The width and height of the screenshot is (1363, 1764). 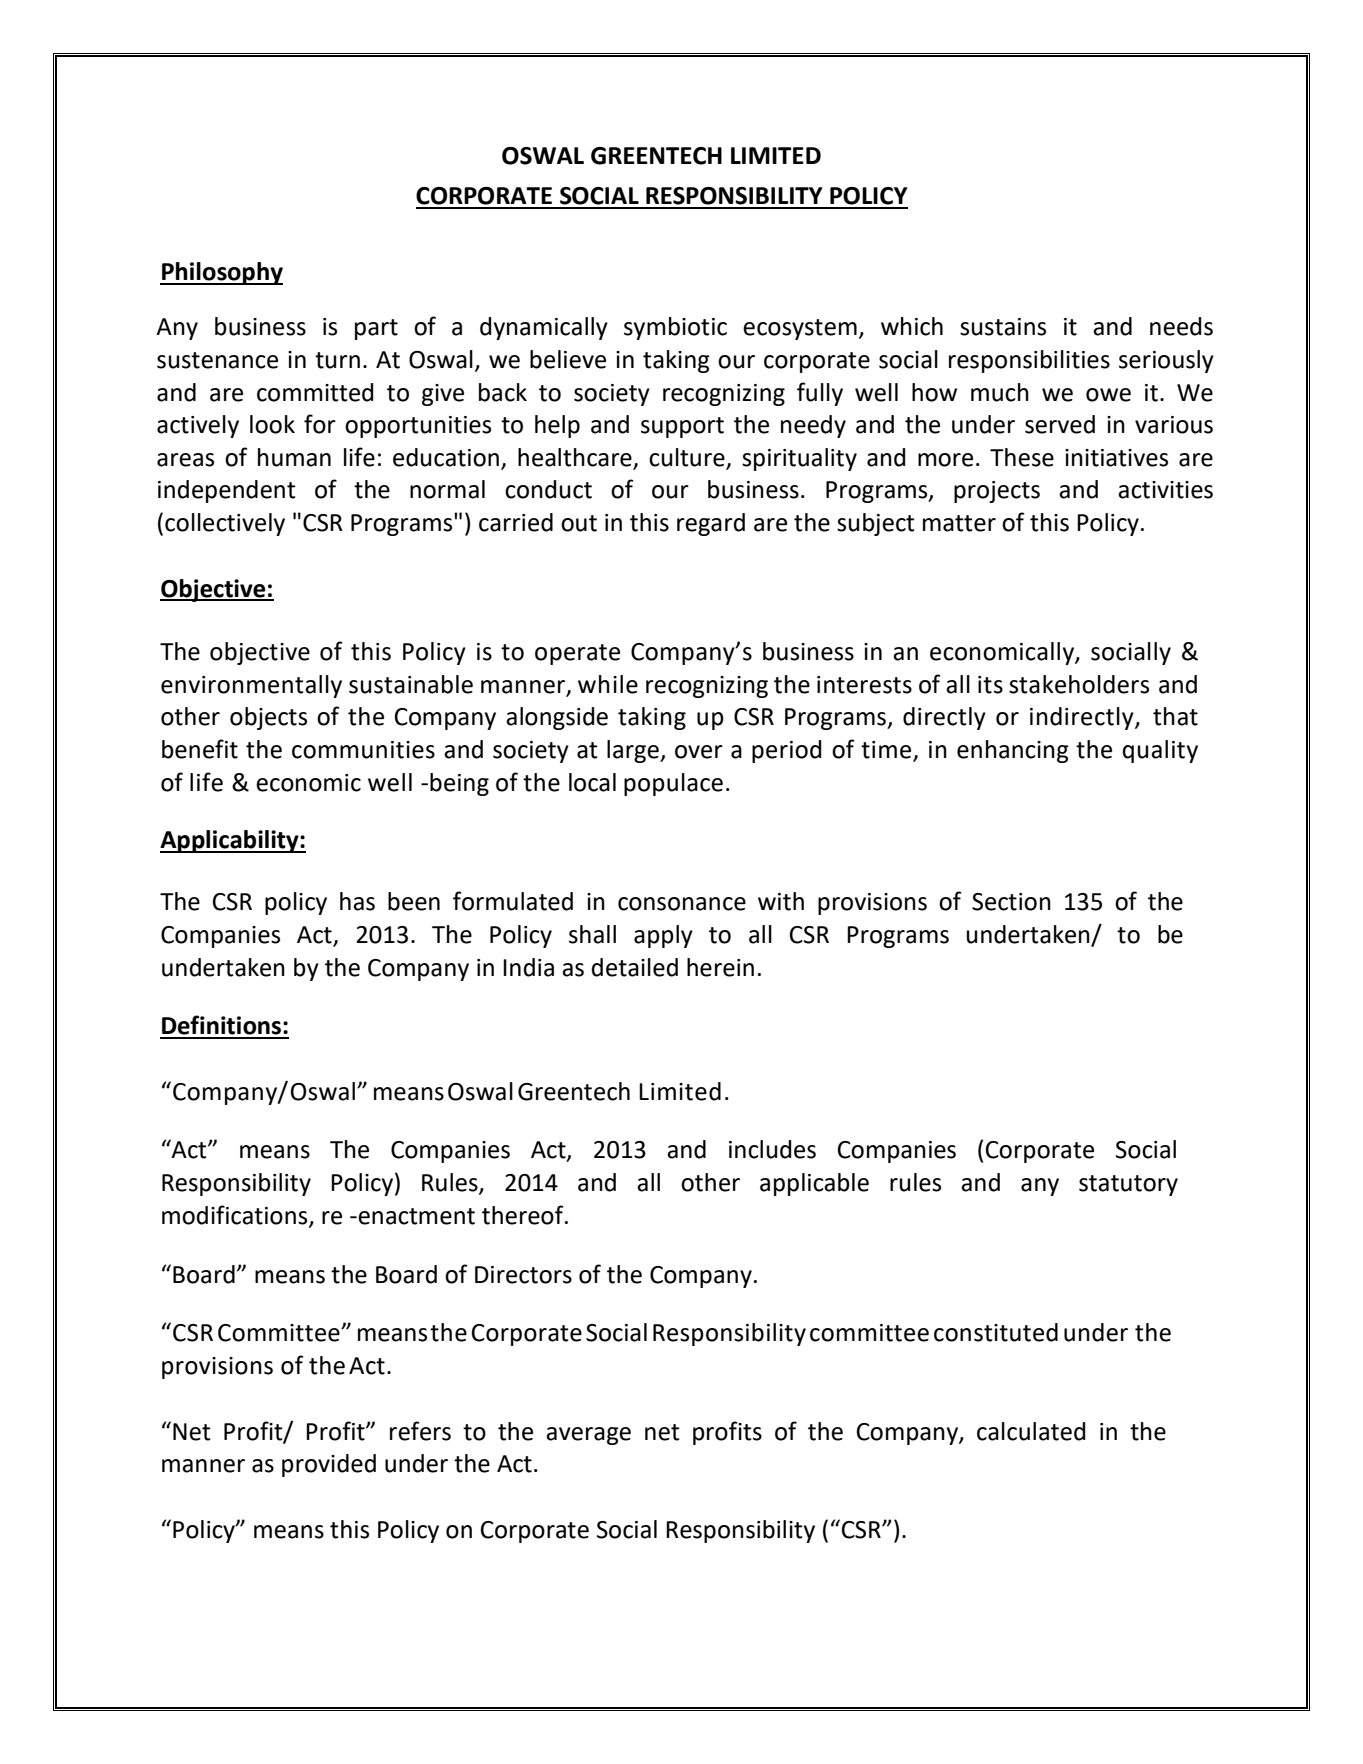 I want to click on sustains, so click(x=1003, y=327).
